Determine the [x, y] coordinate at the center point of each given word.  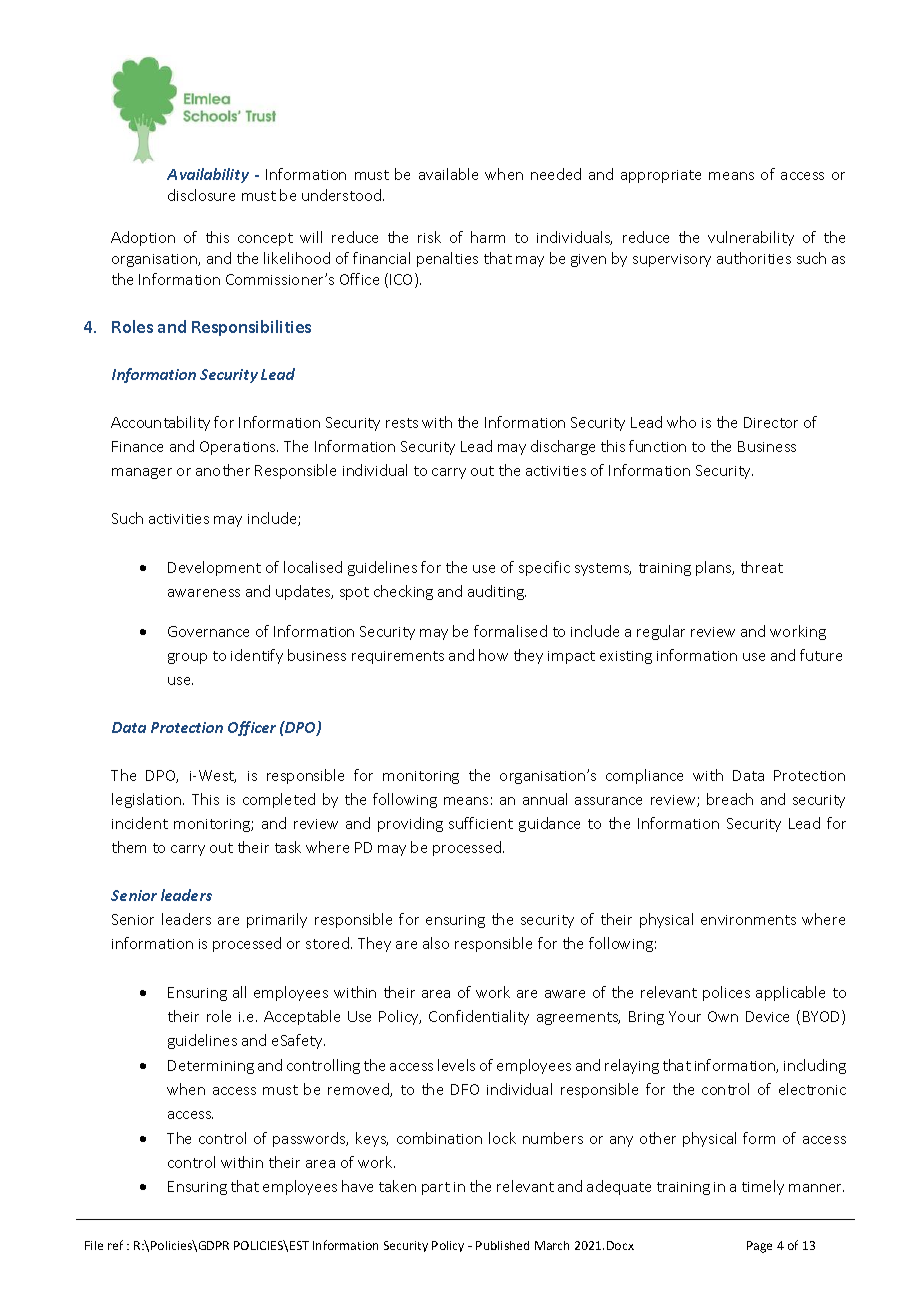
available [448, 174]
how [493, 655]
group [187, 658]
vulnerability [751, 238]
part [436, 1188]
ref [115, 1245]
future [821, 655]
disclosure [201, 195]
